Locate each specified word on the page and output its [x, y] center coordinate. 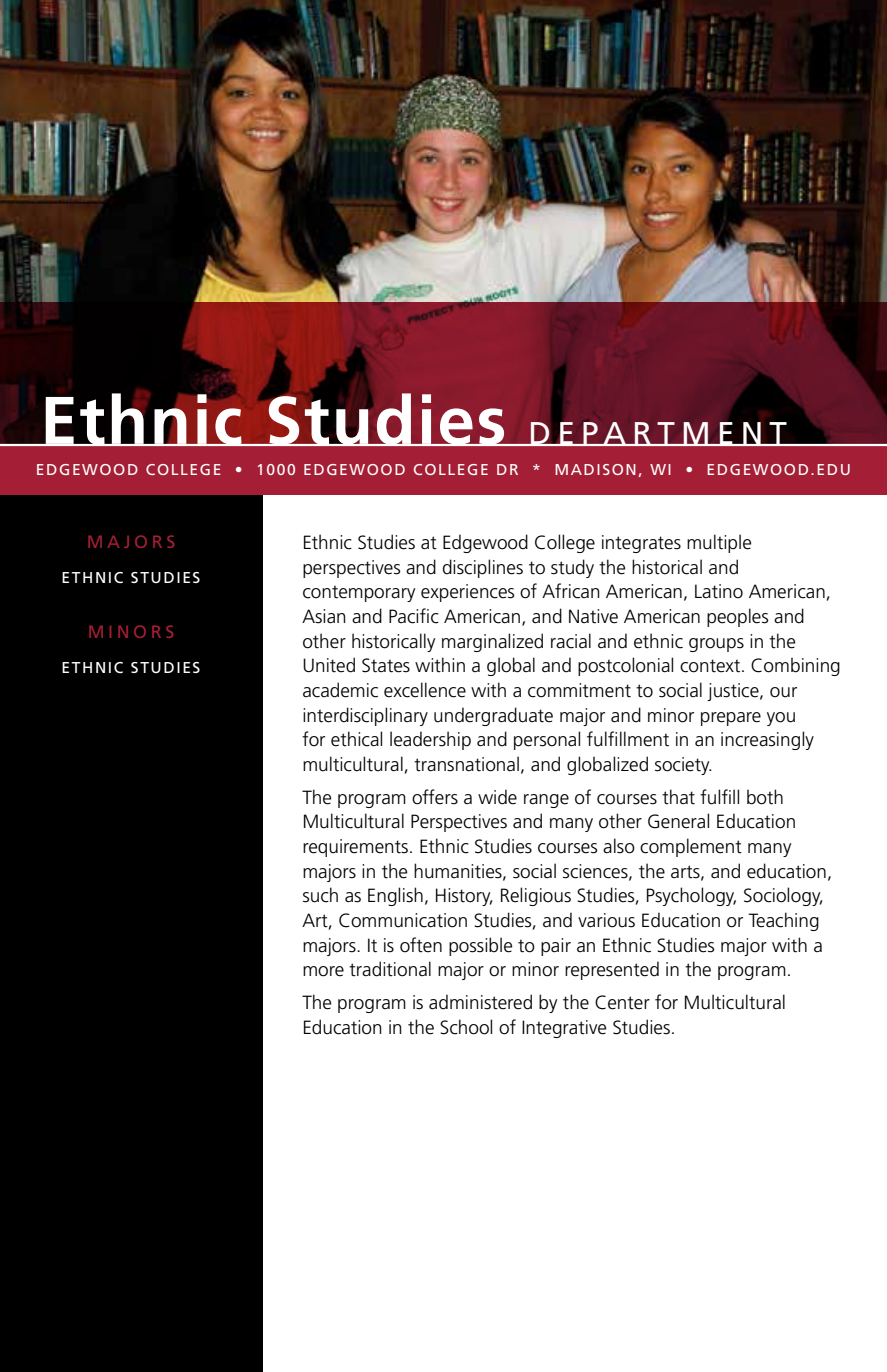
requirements [355, 848]
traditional [390, 969]
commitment [579, 690]
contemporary [359, 593]
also [619, 846]
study [572, 568]
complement [691, 847]
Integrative [564, 1029]
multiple [719, 543]
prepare [731, 719]
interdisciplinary [365, 716]
